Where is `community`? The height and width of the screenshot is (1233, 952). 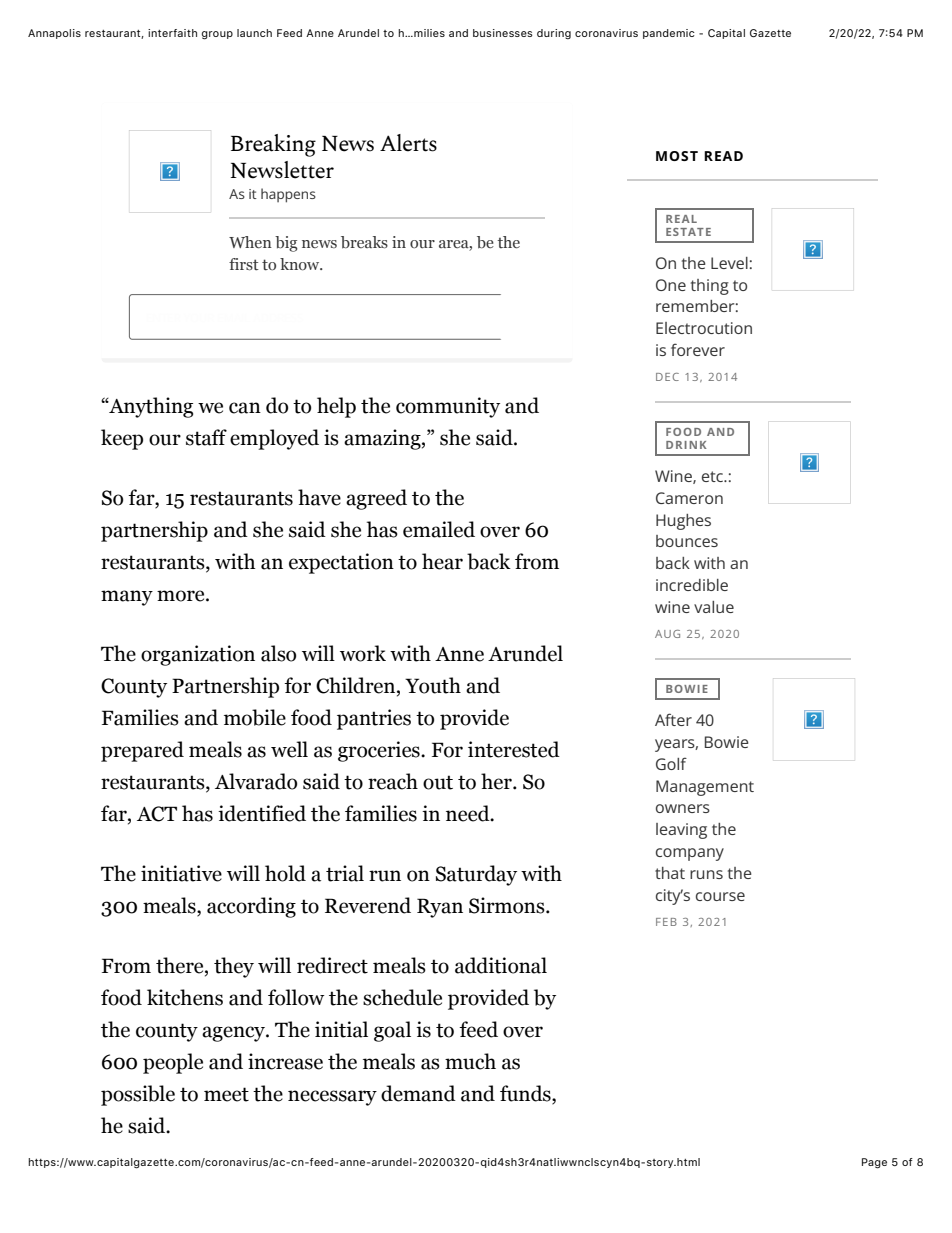
community is located at coordinates (448, 407).
